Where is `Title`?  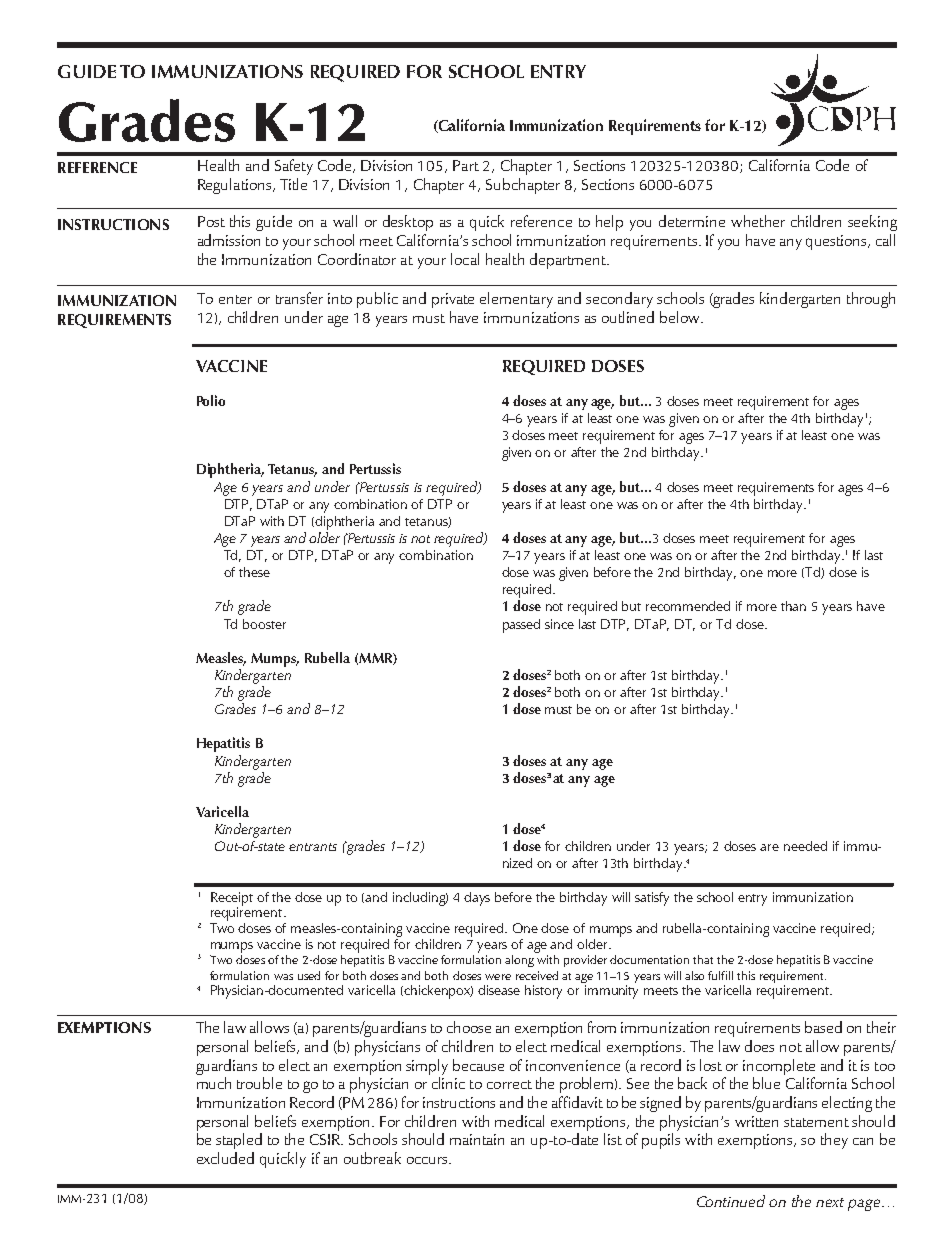
Title is located at coordinates (293, 184).
